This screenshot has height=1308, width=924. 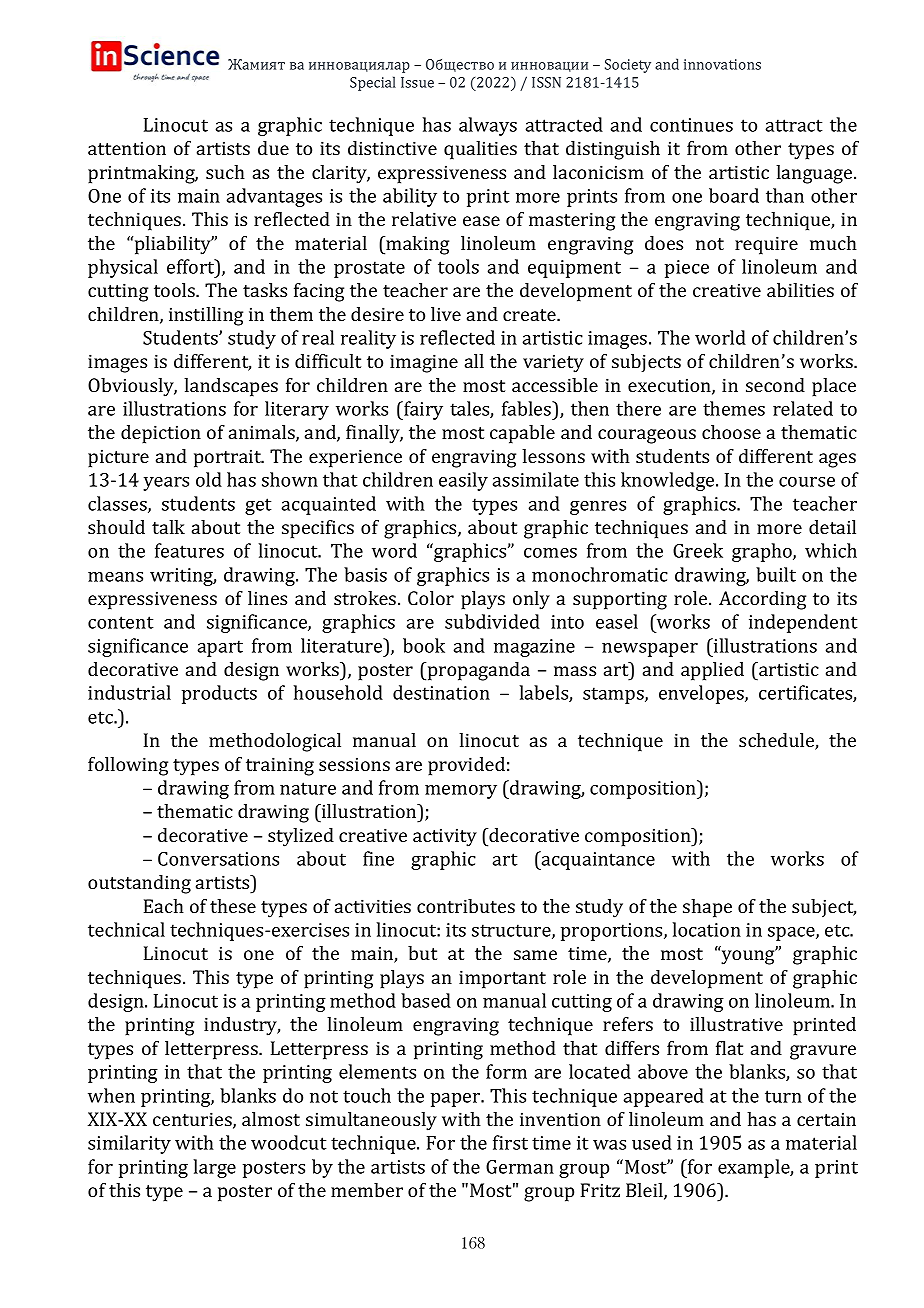 I want to click on Conversations, so click(x=218, y=859).
